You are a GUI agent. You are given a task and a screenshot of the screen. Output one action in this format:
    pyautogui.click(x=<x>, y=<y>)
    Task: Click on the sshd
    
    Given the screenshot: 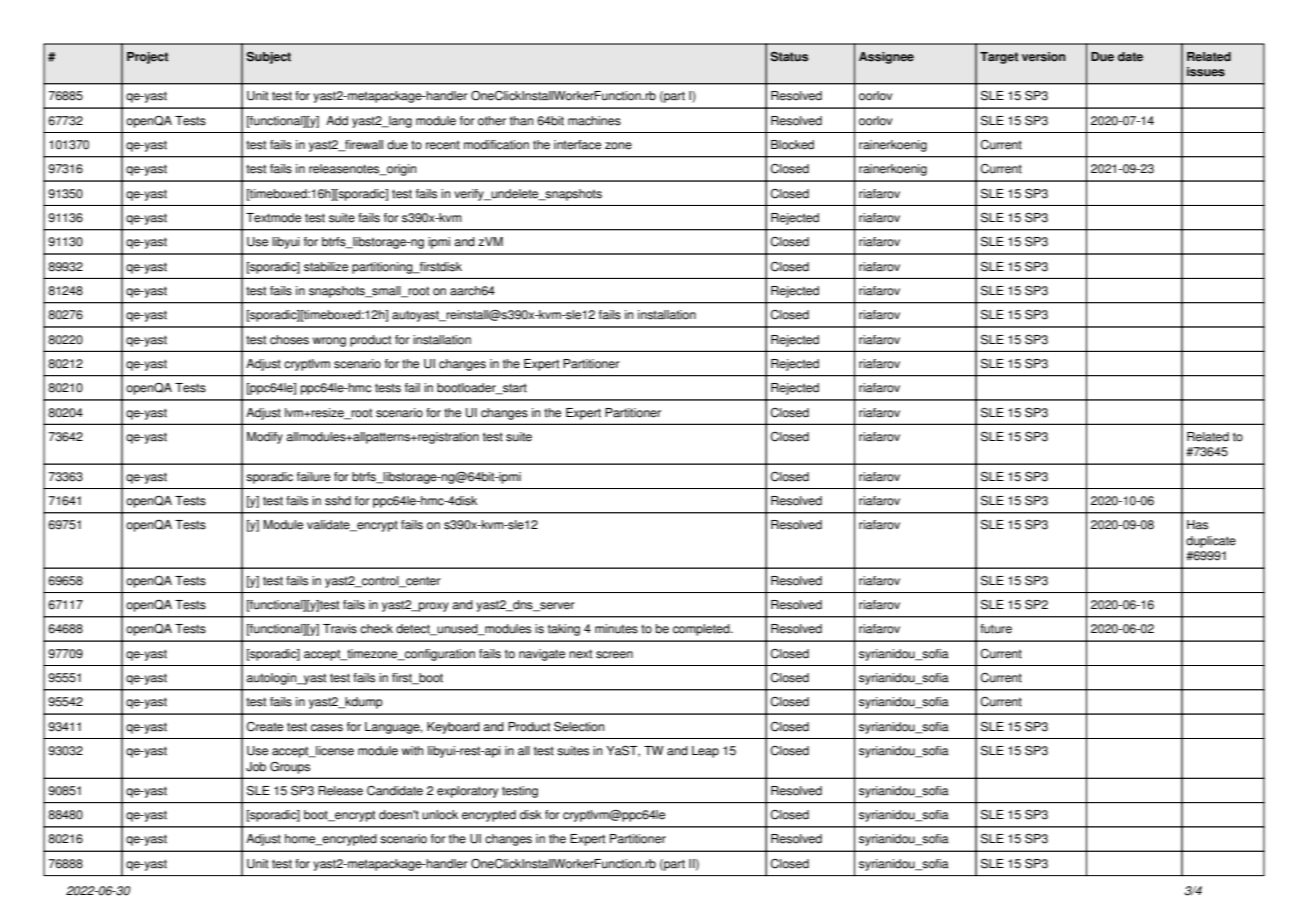 What is the action you would take?
    pyautogui.click(x=338, y=501)
